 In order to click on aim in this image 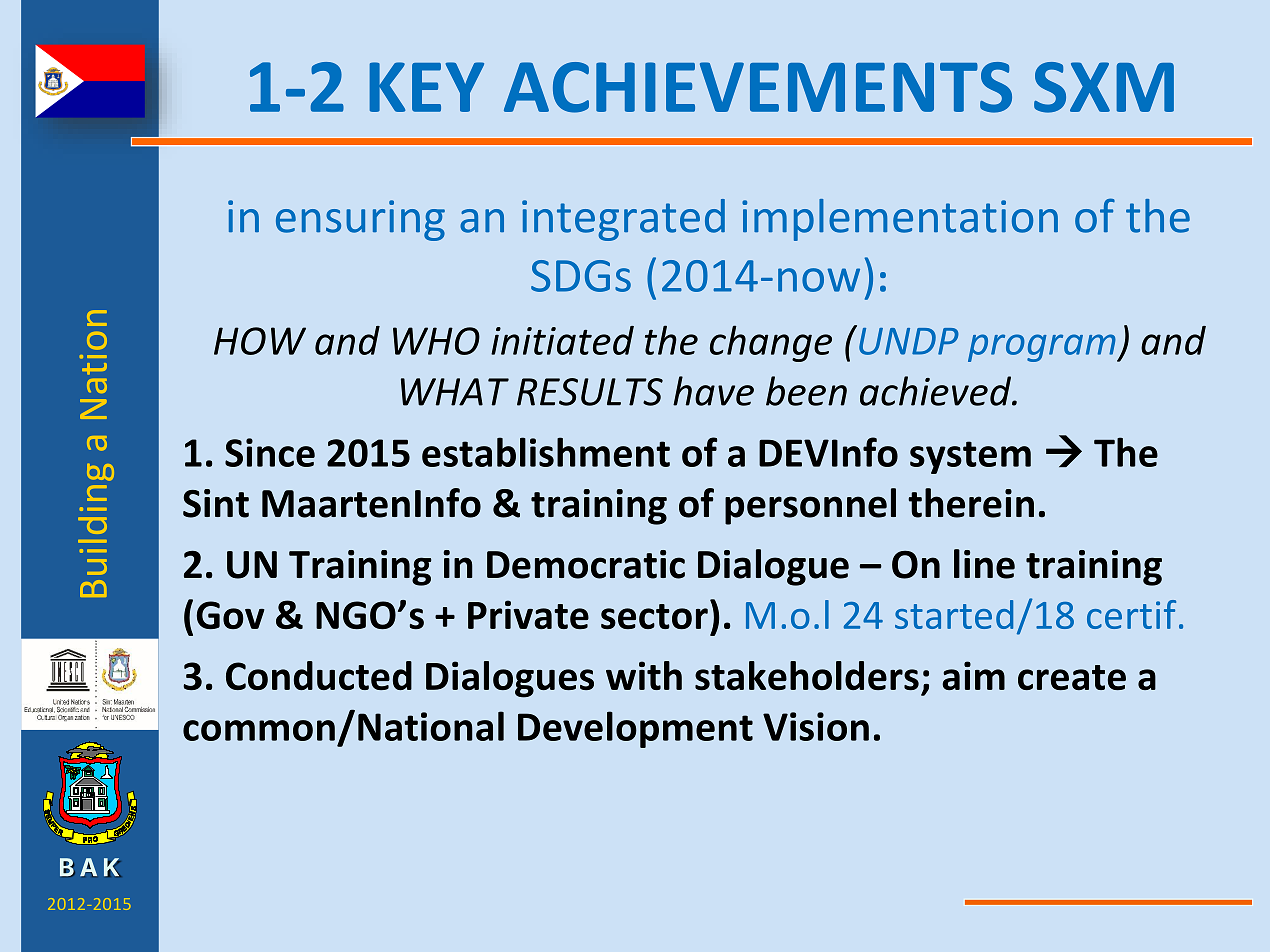, I will do `click(973, 675)`.
